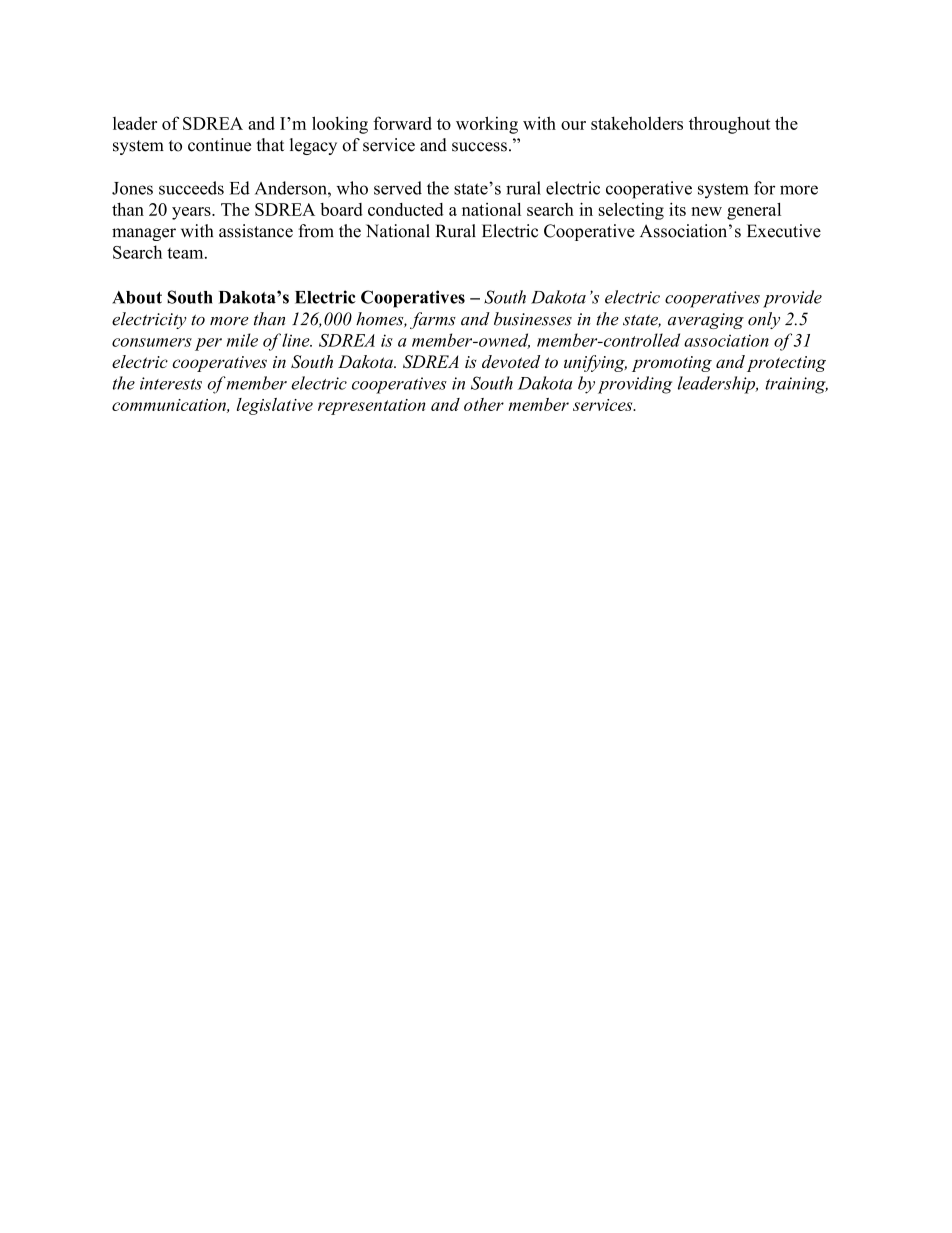  I want to click on conducted, so click(406, 209).
